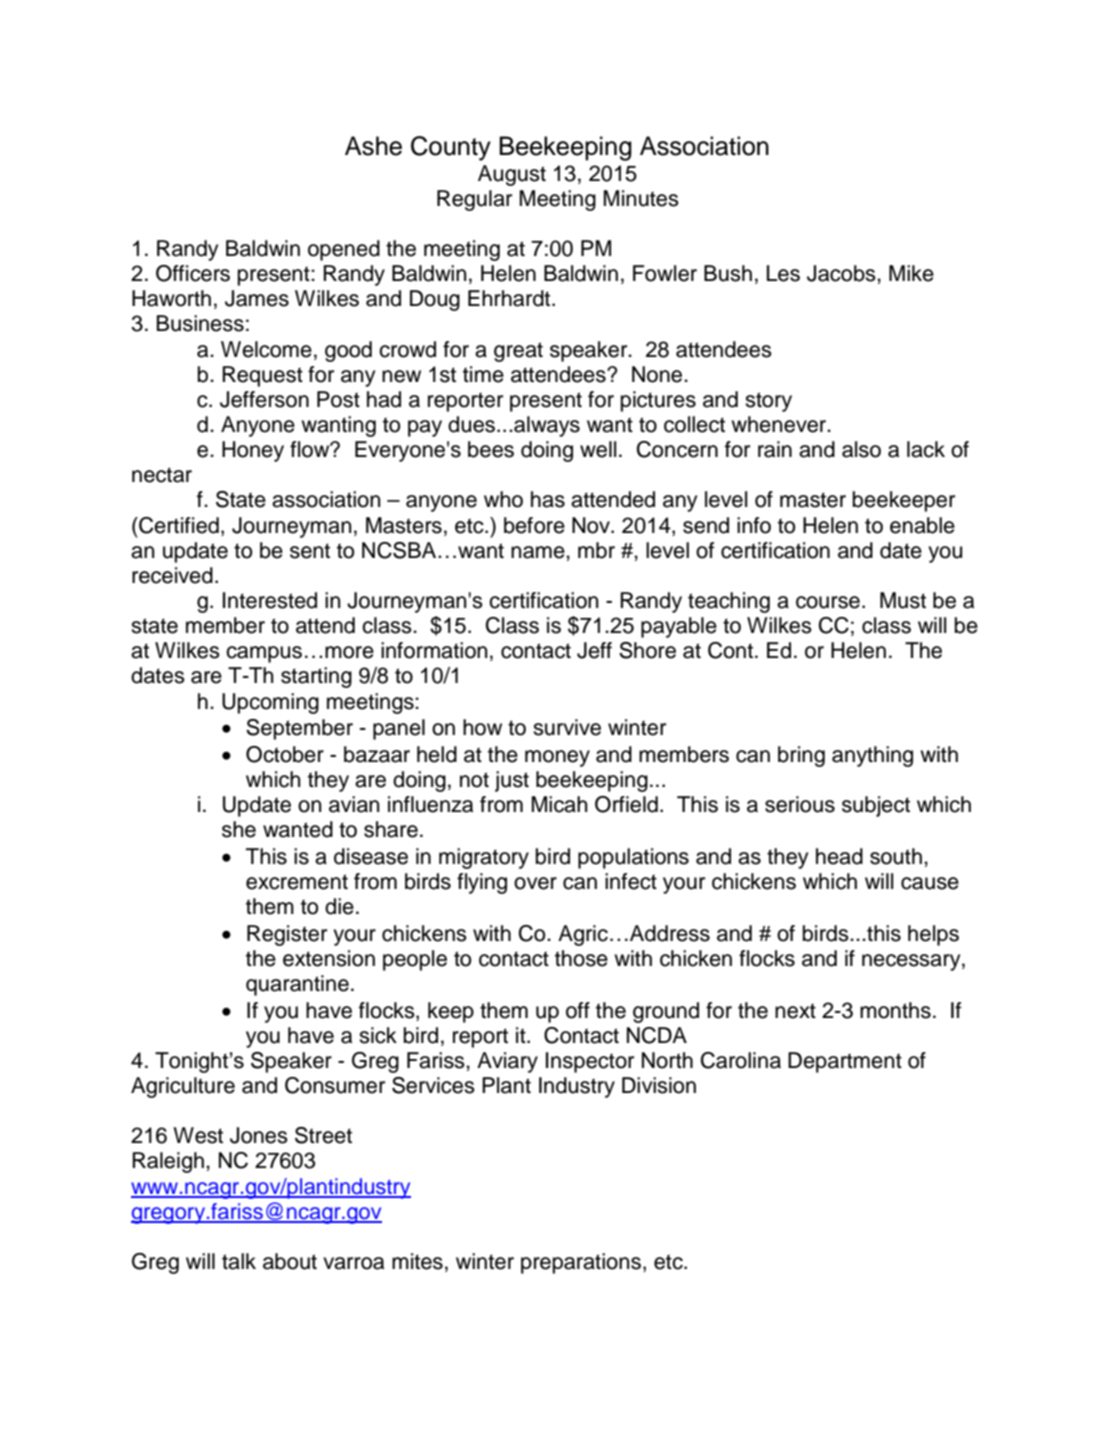 The height and width of the screenshot is (1443, 1115). What do you see at coordinates (581, 1263) in the screenshot?
I see `preparations` at bounding box center [581, 1263].
